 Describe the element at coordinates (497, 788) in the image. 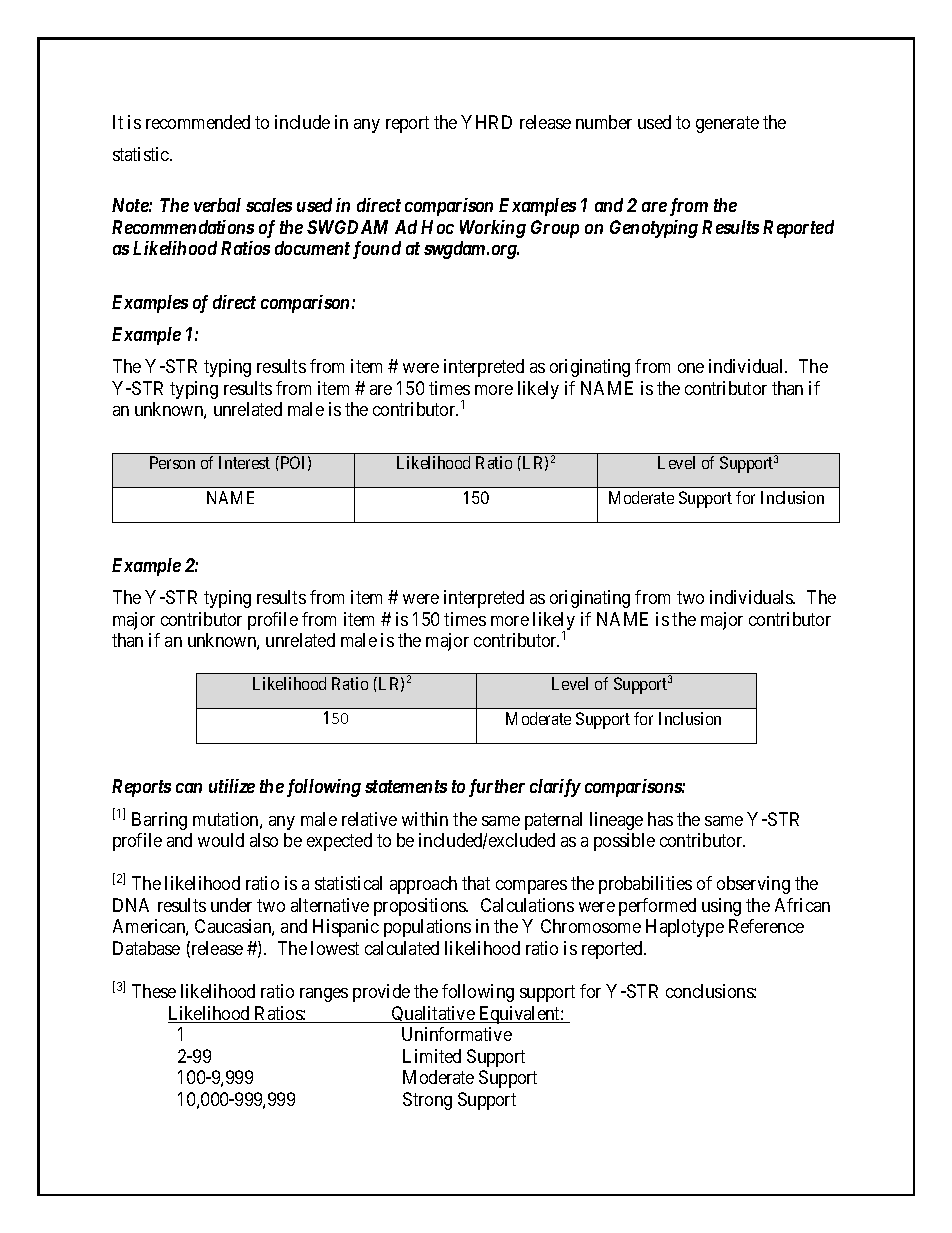

I see `further` at that location.
